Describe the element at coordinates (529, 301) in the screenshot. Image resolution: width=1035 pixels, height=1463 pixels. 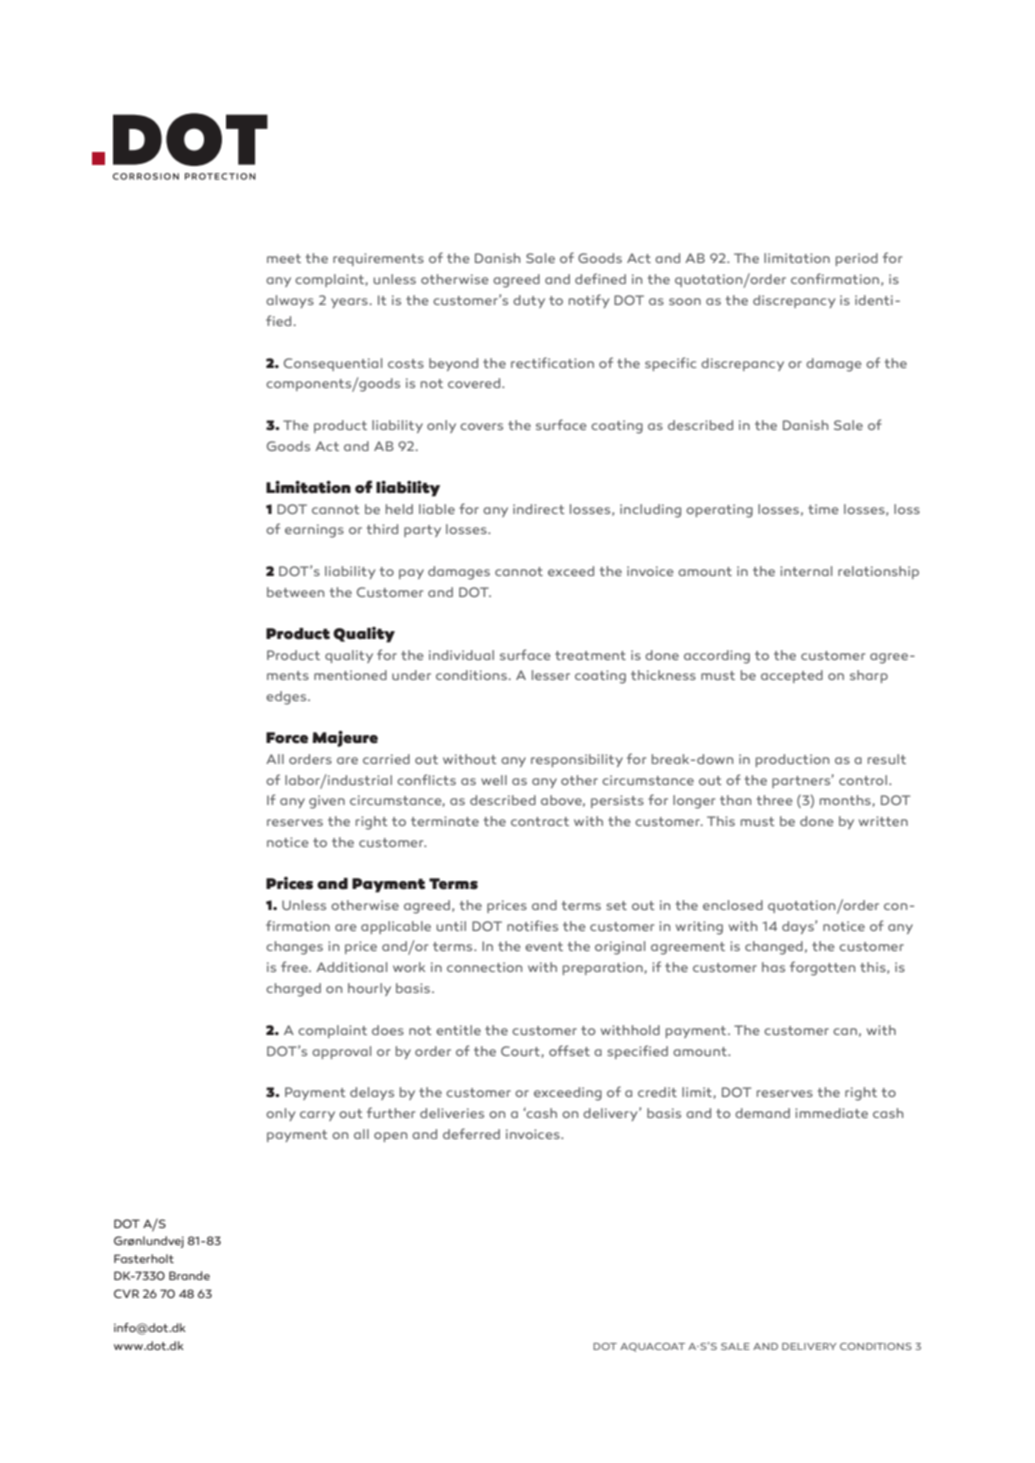
I see `duty` at that location.
